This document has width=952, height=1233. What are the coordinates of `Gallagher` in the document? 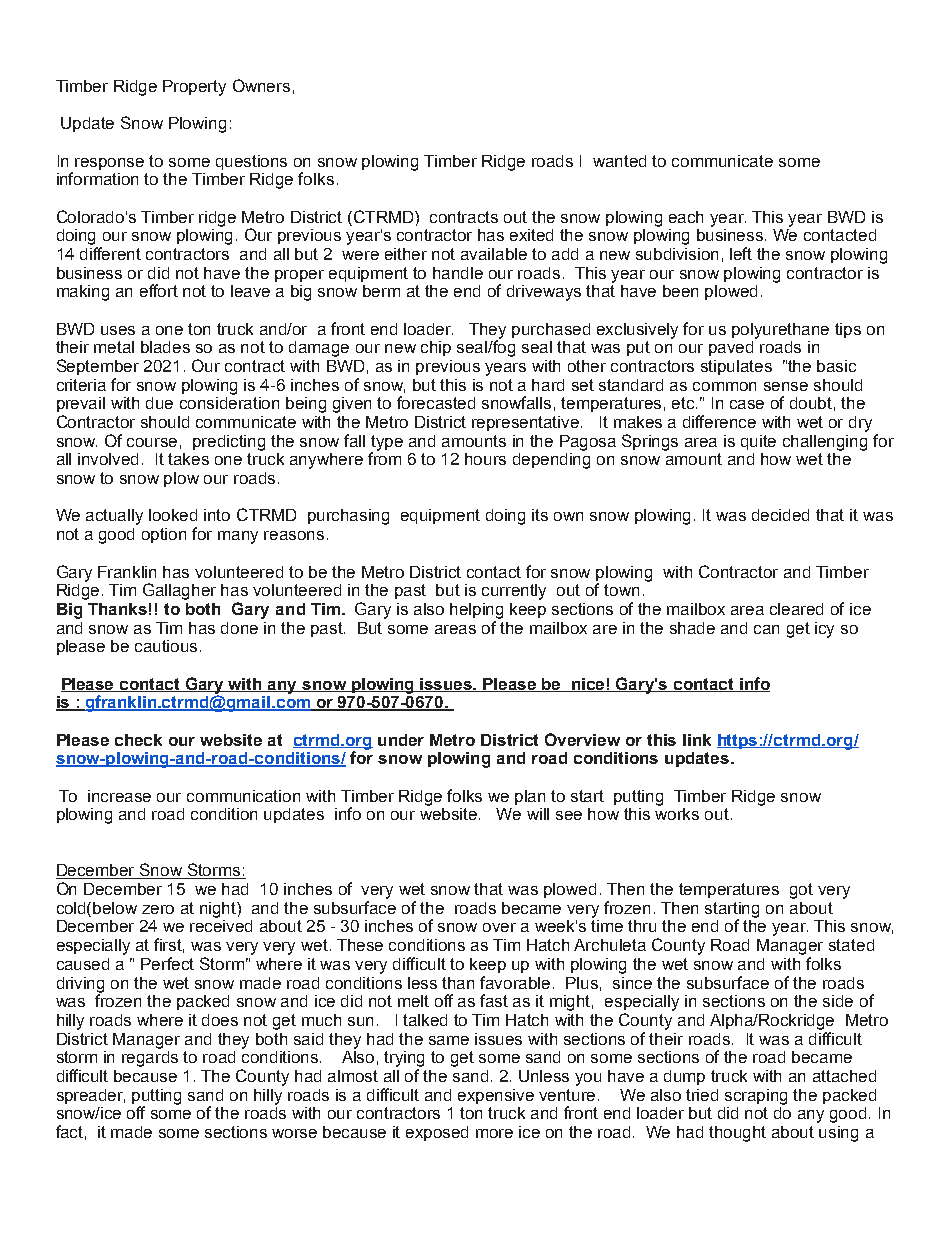 It's located at (179, 591).
